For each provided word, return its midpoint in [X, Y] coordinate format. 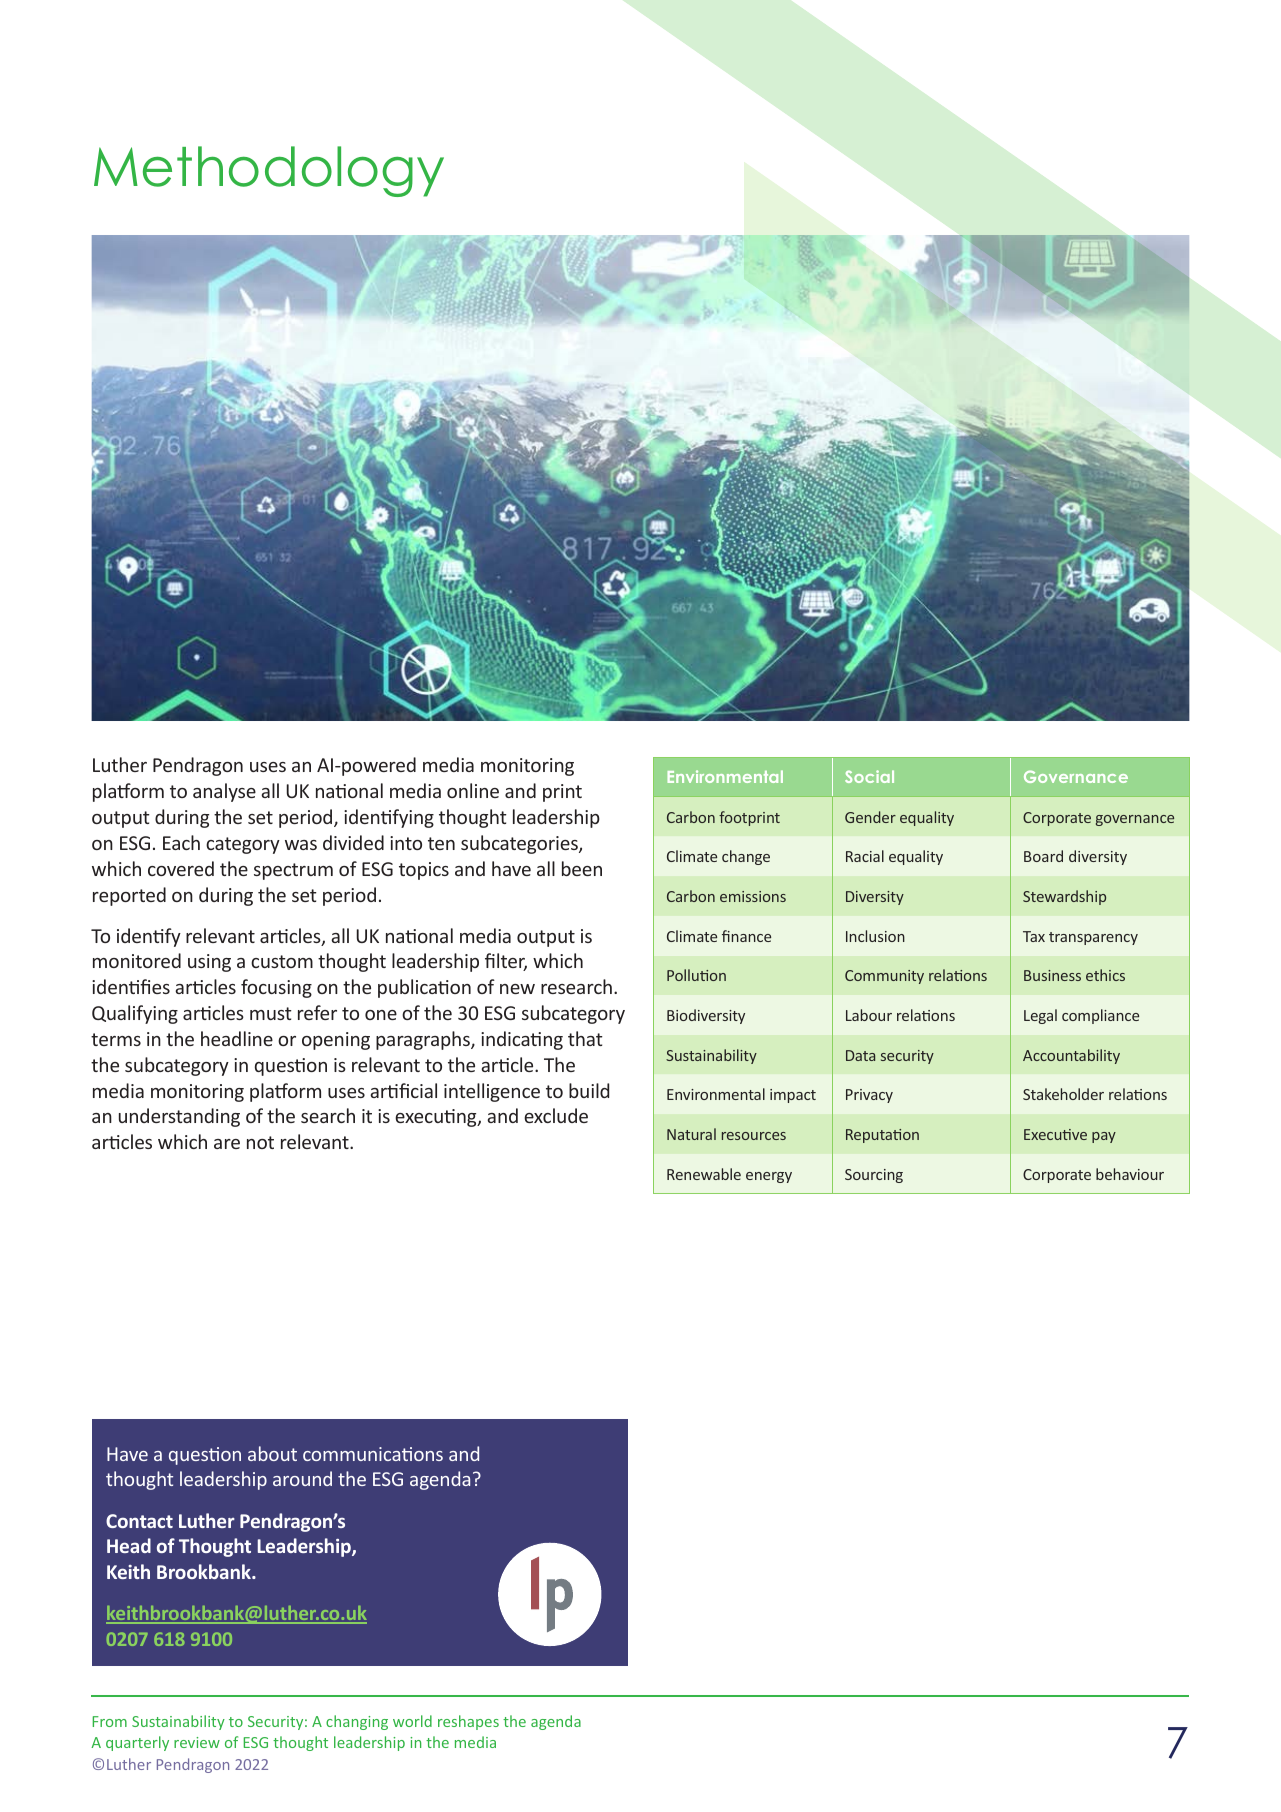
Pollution [696, 975]
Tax [1034, 936]
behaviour [1130, 1174]
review [197, 1742]
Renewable [704, 1174]
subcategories [520, 844]
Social [869, 776]
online [473, 790]
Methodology [269, 171]
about [272, 1453]
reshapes [468, 1722]
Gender [870, 817]
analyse [224, 792]
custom [282, 961]
